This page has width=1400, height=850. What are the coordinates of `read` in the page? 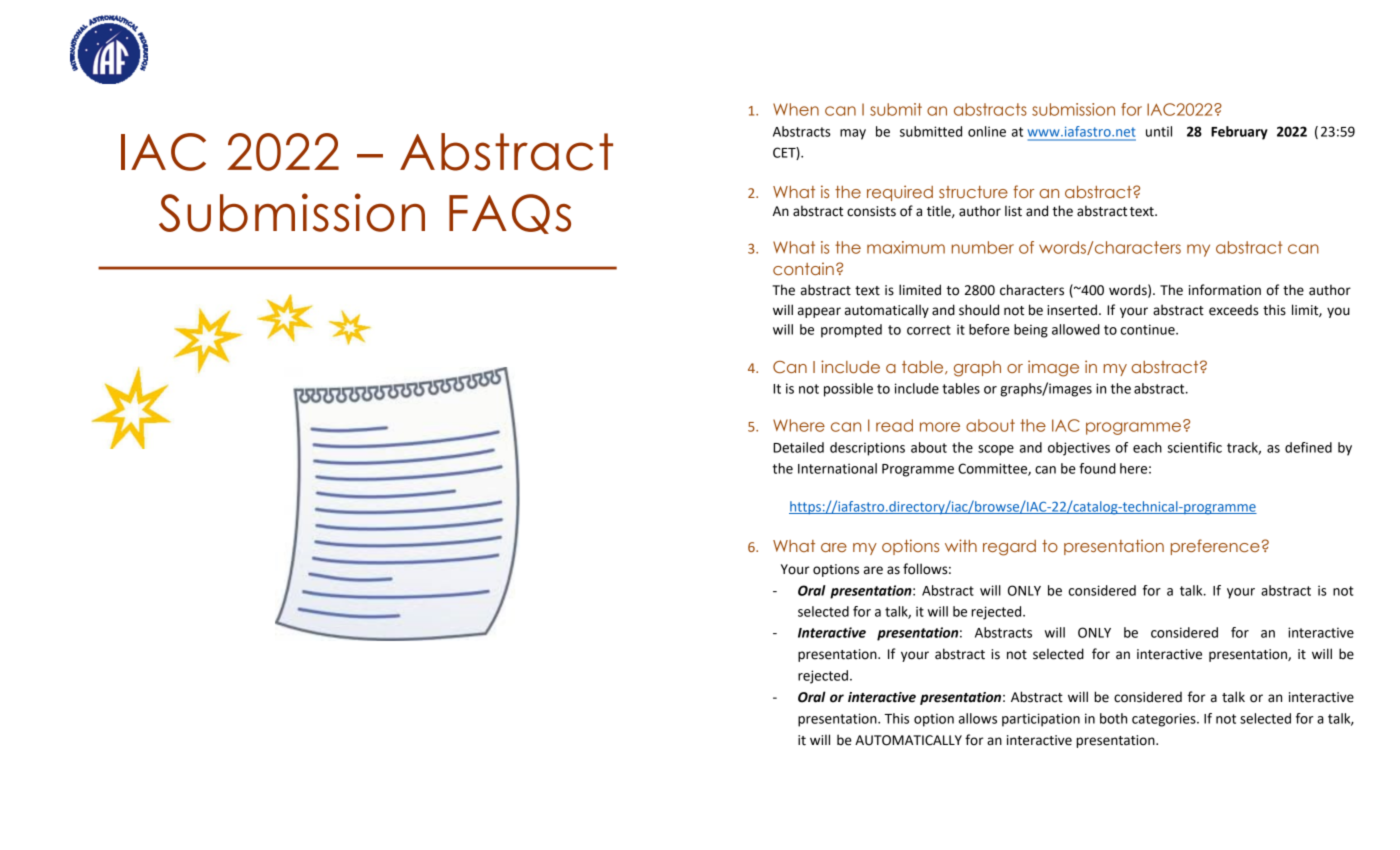 It's located at (894, 425).
